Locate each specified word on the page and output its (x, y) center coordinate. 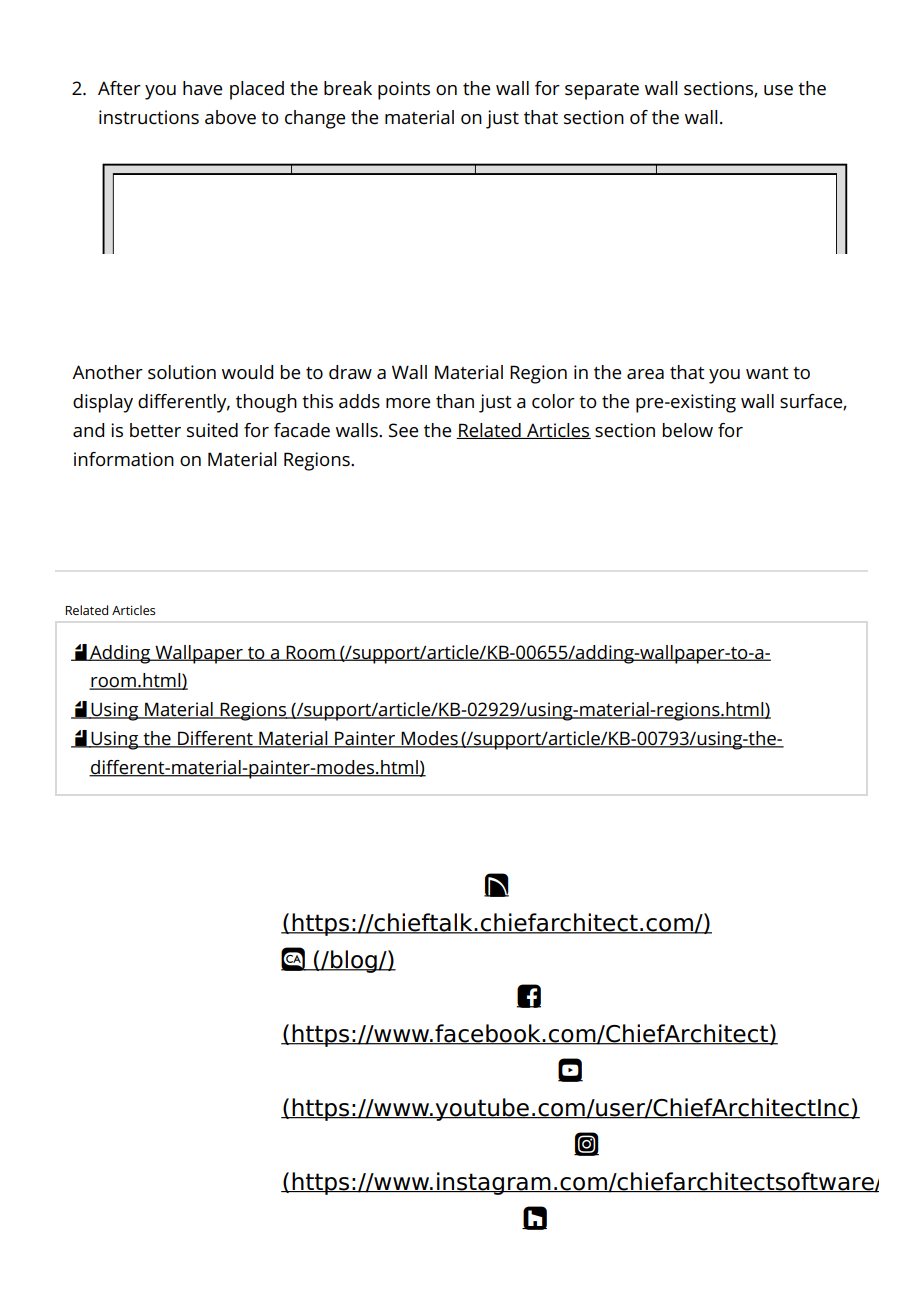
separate (602, 91)
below (688, 430)
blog (354, 961)
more (408, 403)
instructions (149, 117)
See (403, 430)
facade (302, 430)
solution (182, 372)
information (124, 459)
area (645, 374)
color (553, 401)
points (404, 90)
